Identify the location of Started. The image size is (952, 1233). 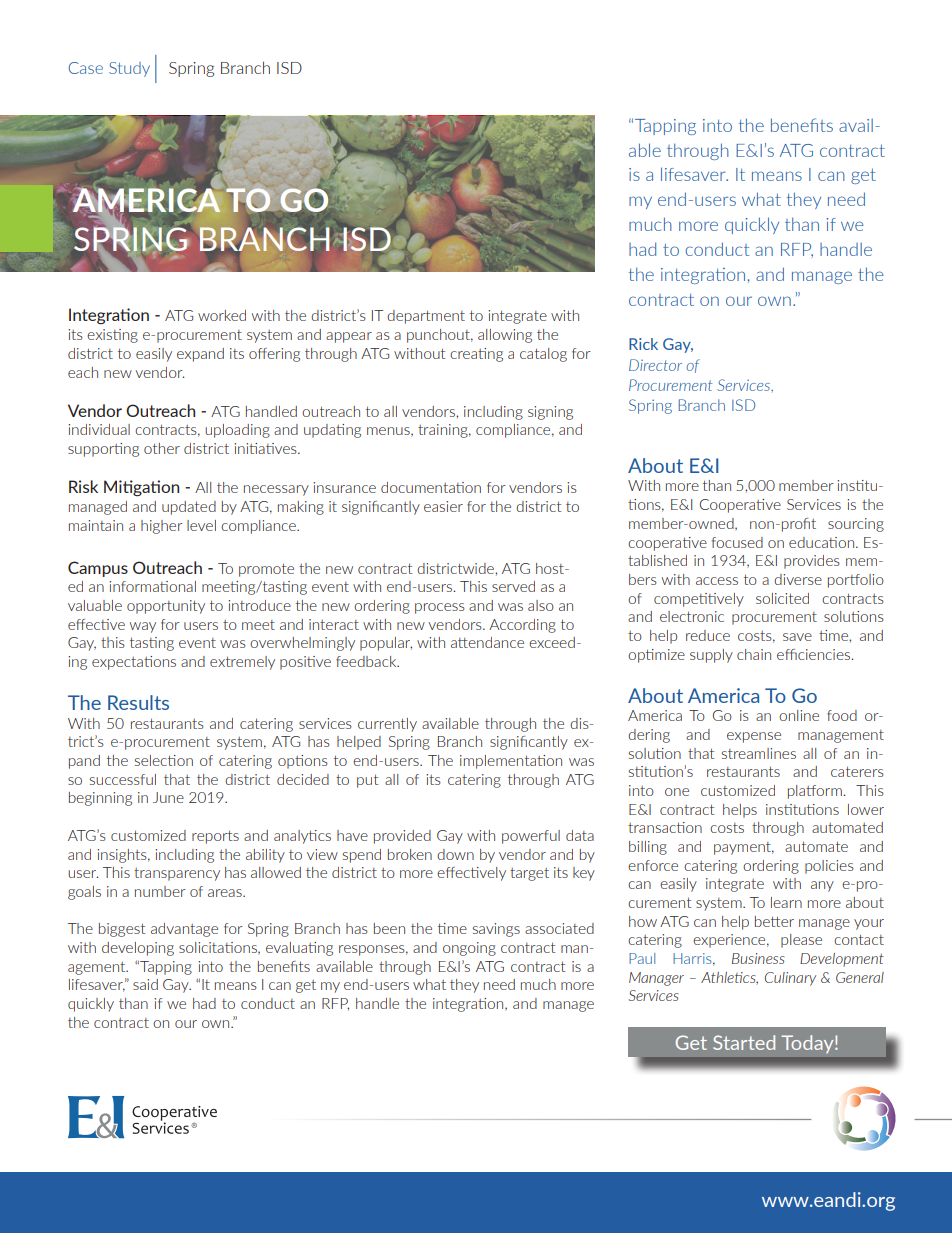
(744, 1042).
